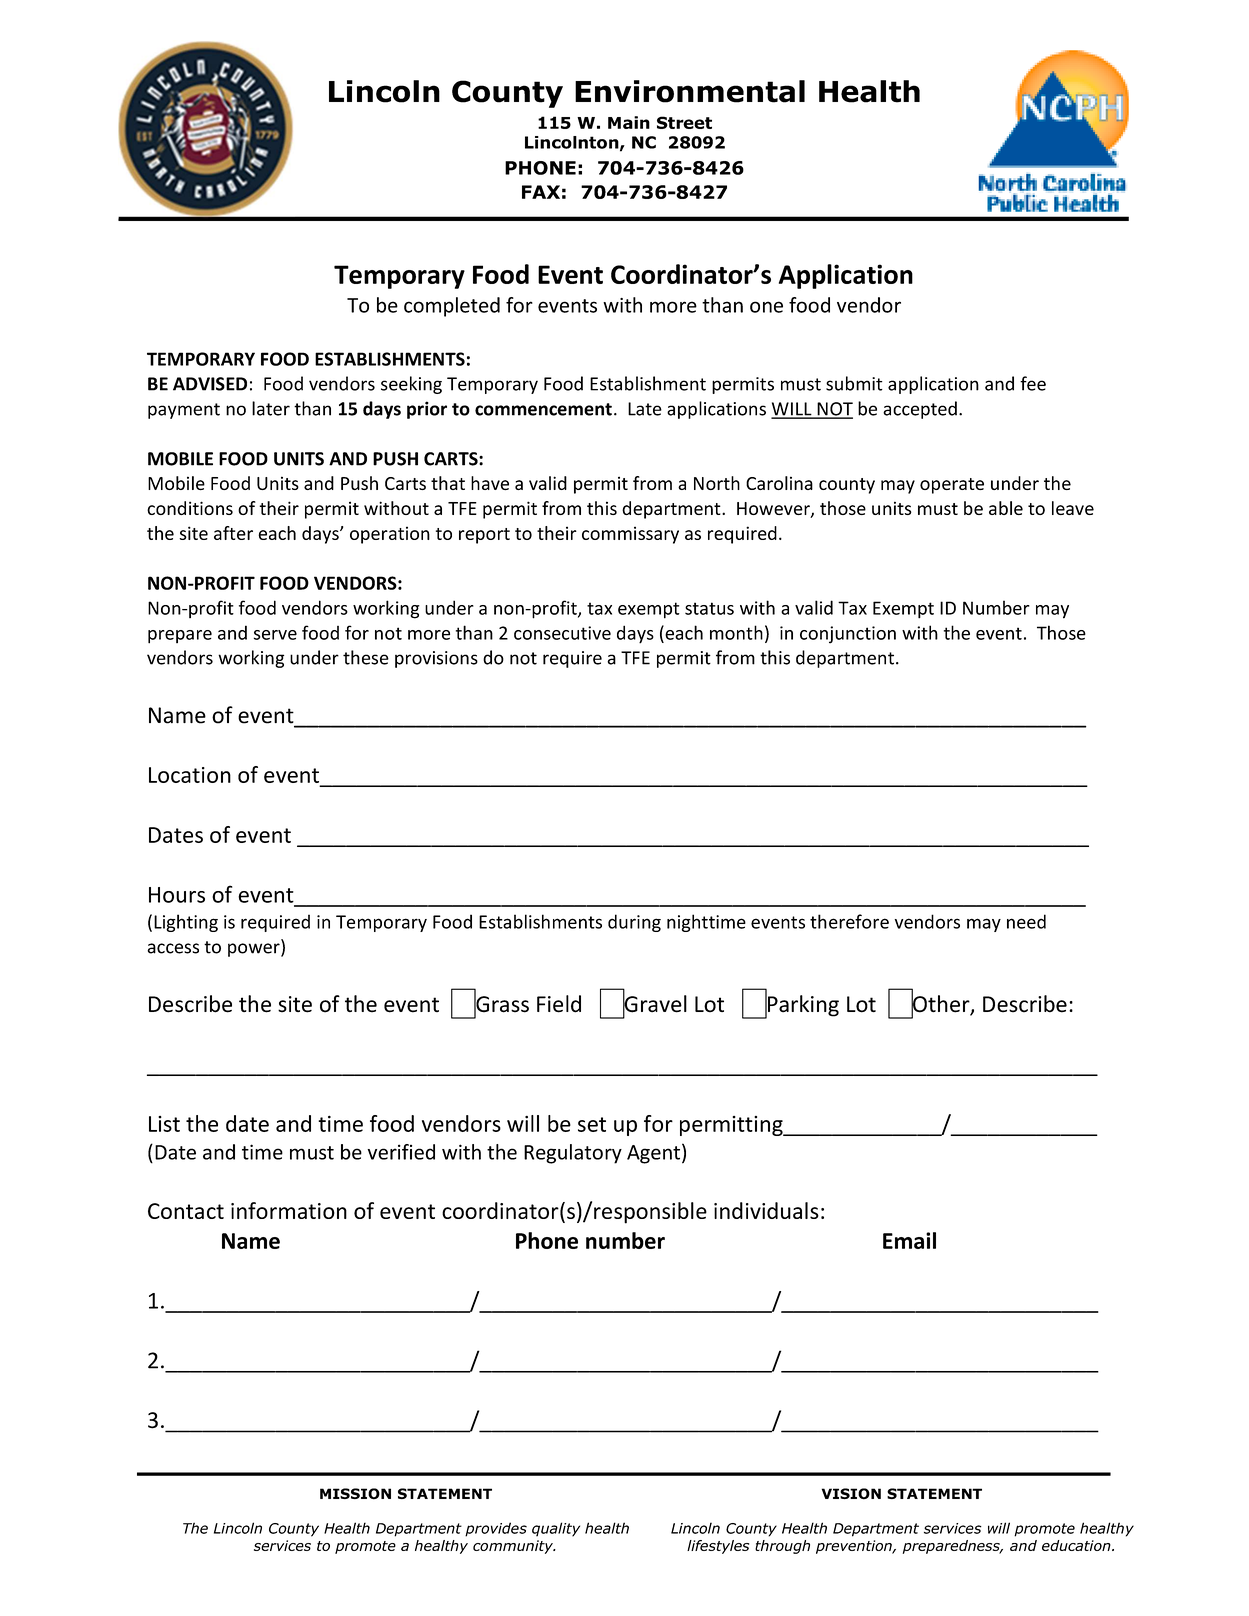 The width and height of the page is (1249, 1616). Describe the element at coordinates (355, 1494) in the page. I see `MISSION` at that location.
